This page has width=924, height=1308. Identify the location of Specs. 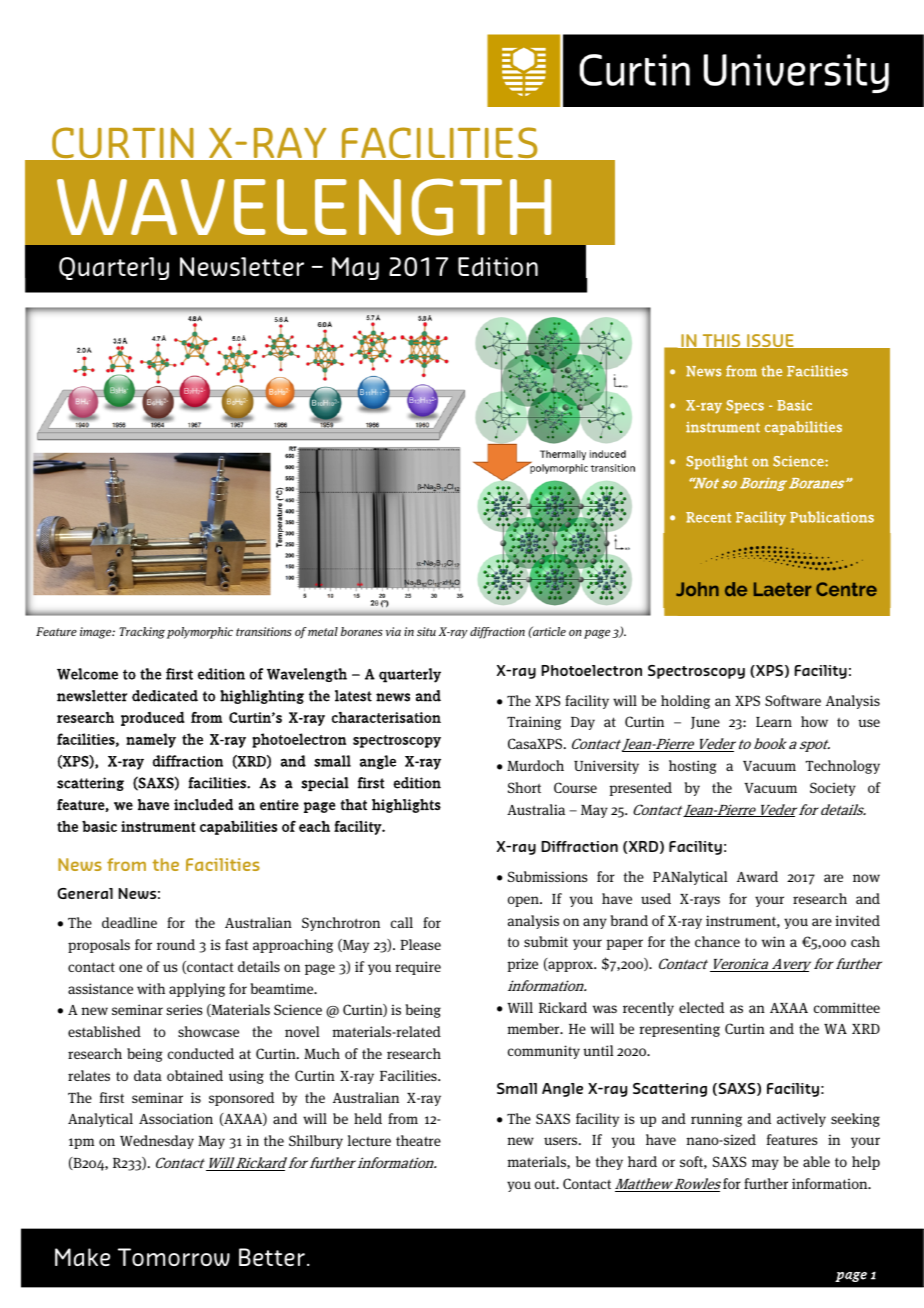
(745, 407).
